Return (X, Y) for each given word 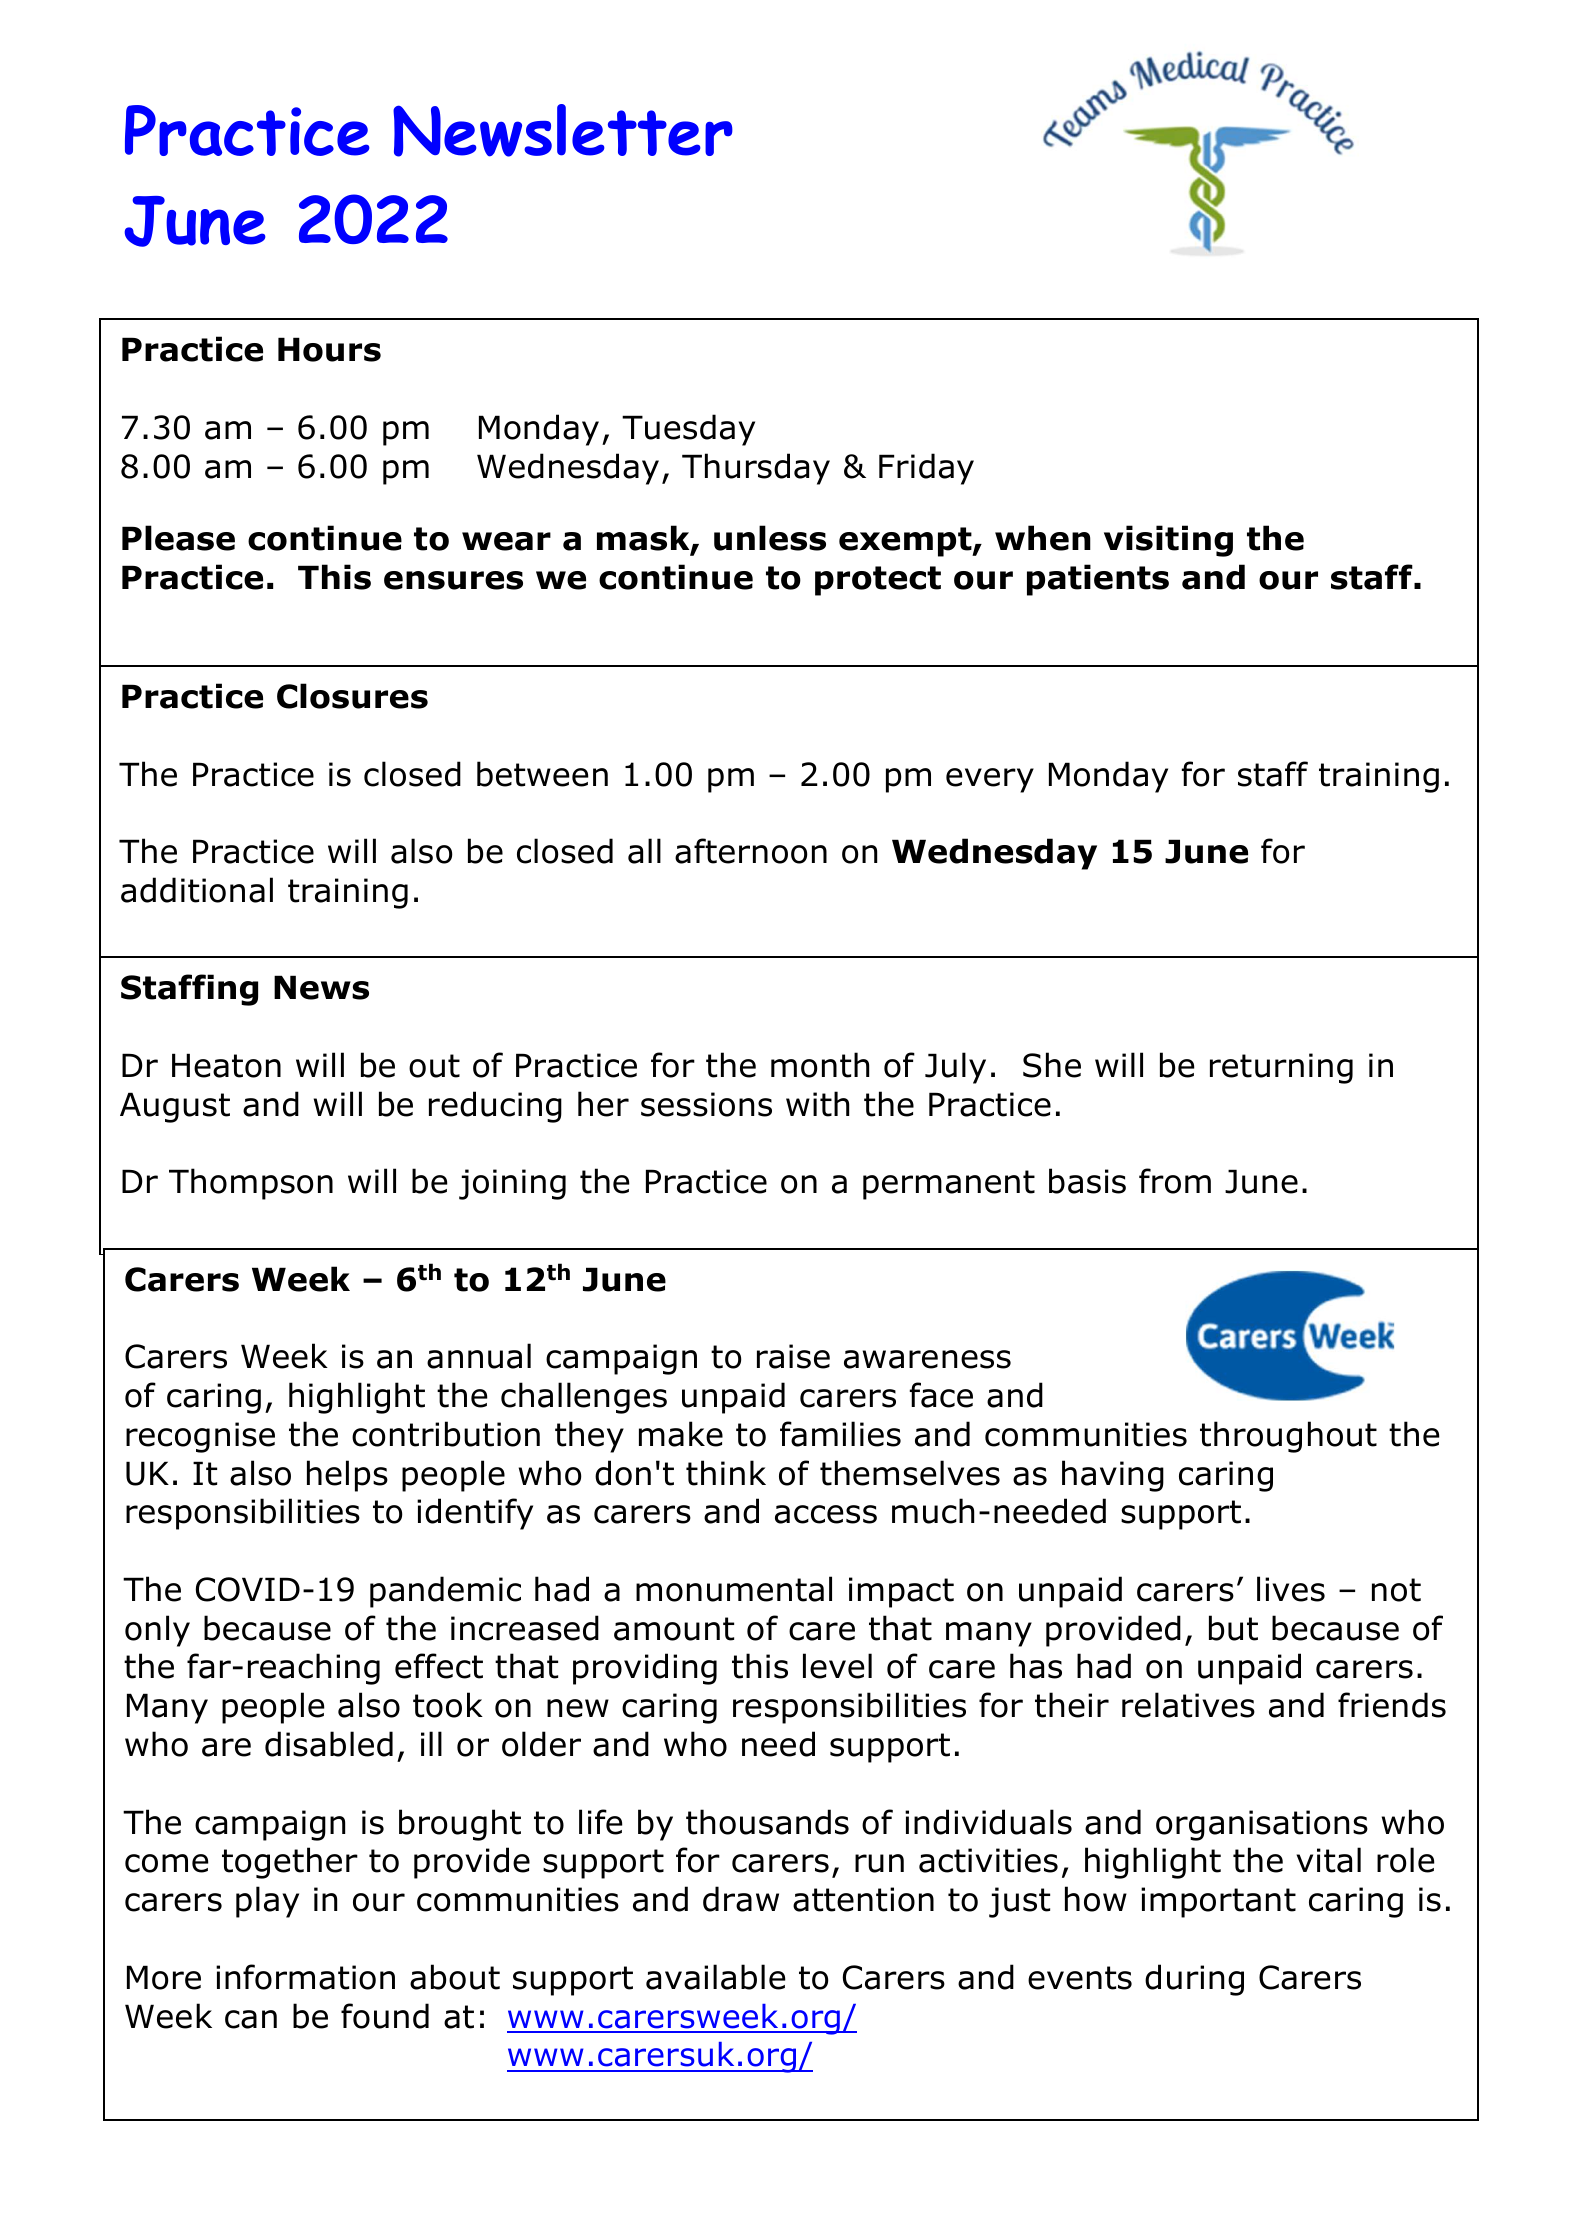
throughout (1288, 1437)
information (305, 1977)
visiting (1168, 541)
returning (1281, 1068)
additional (197, 890)
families (840, 1434)
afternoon (751, 851)
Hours (329, 349)
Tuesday (688, 430)
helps (347, 1476)
